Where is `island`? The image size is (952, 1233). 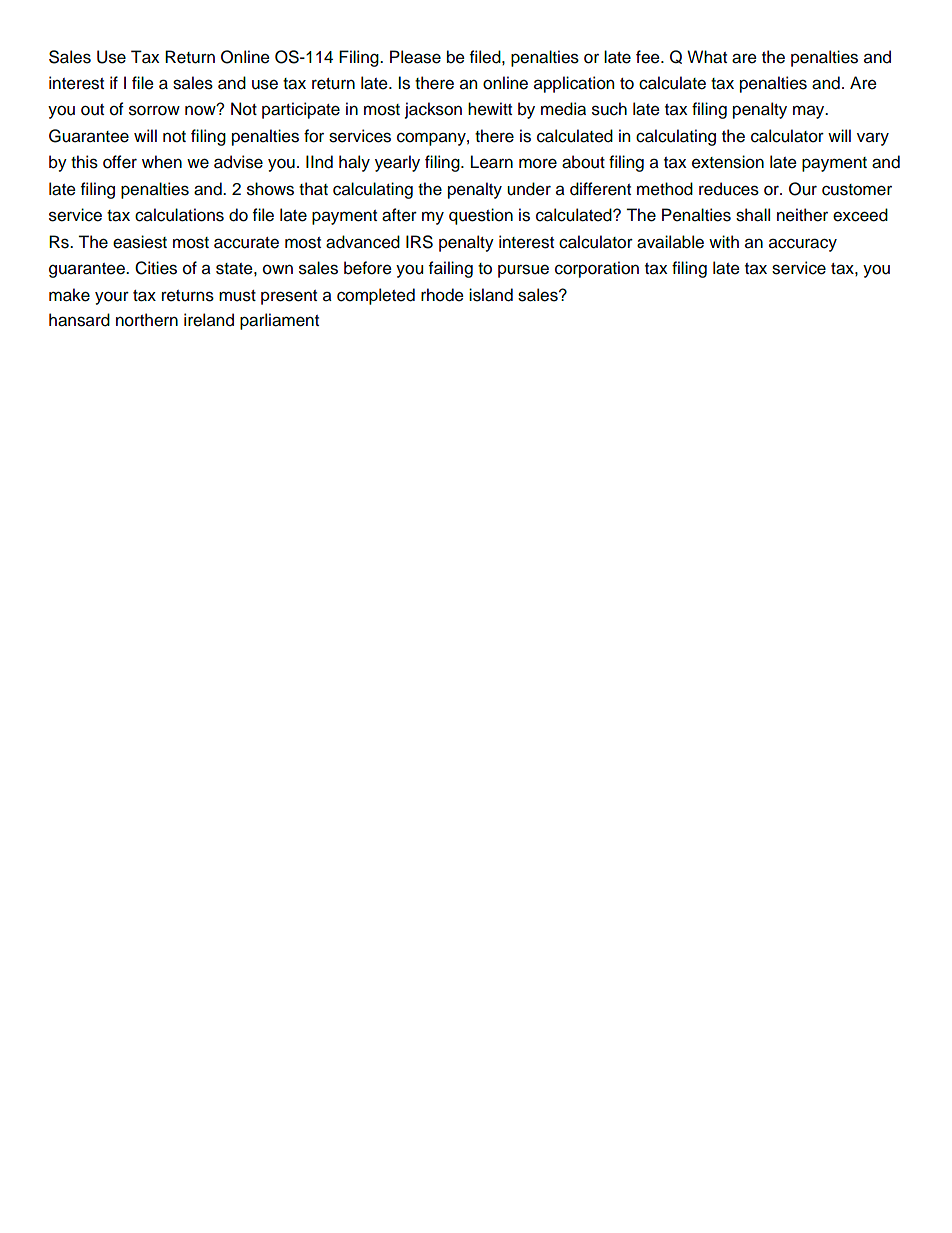
island is located at coordinates (491, 295).
